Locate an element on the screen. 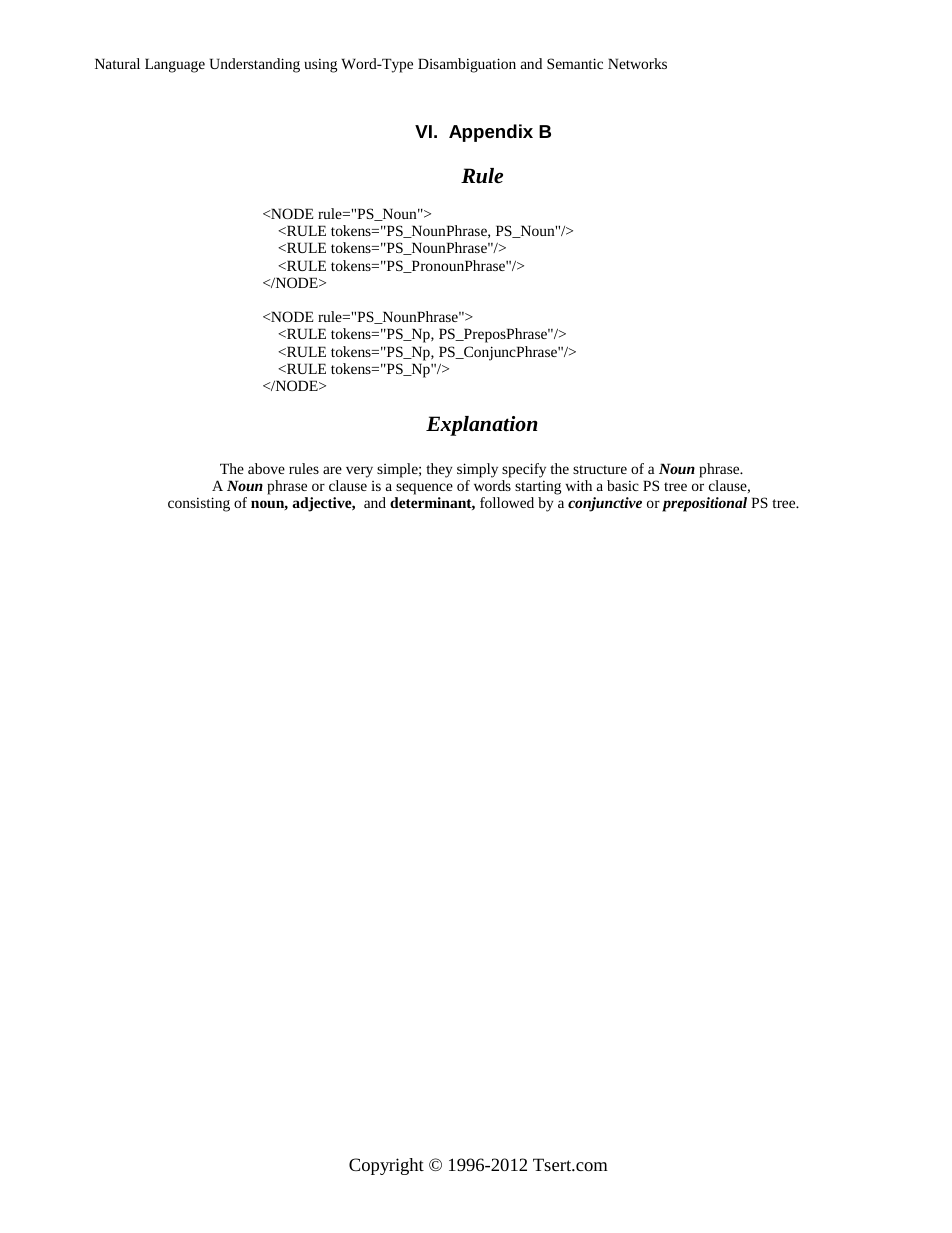  Networks is located at coordinates (637, 63).
